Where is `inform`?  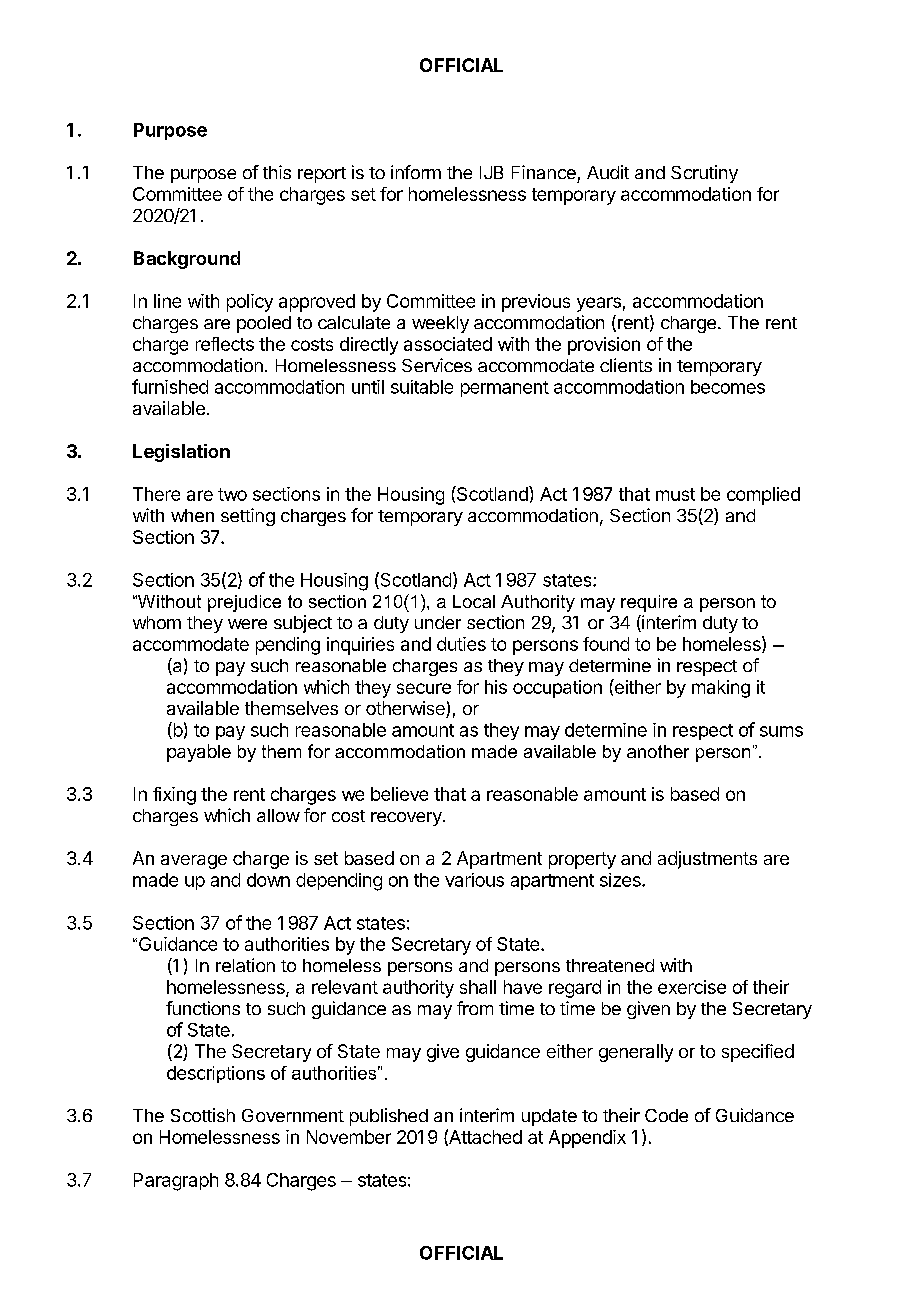 inform is located at coordinates (416, 172).
